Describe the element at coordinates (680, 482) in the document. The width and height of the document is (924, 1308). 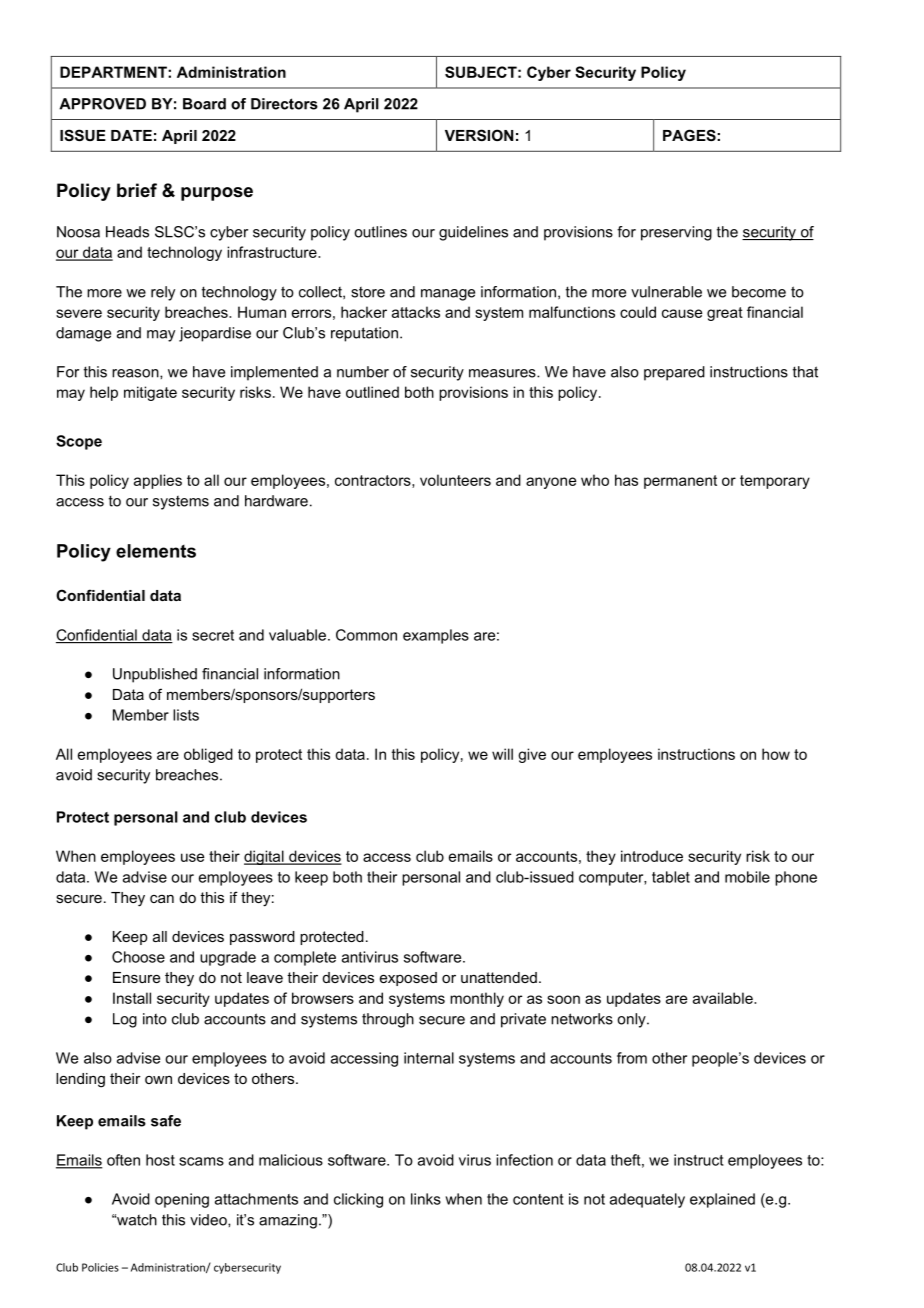
I see `permanent` at that location.
